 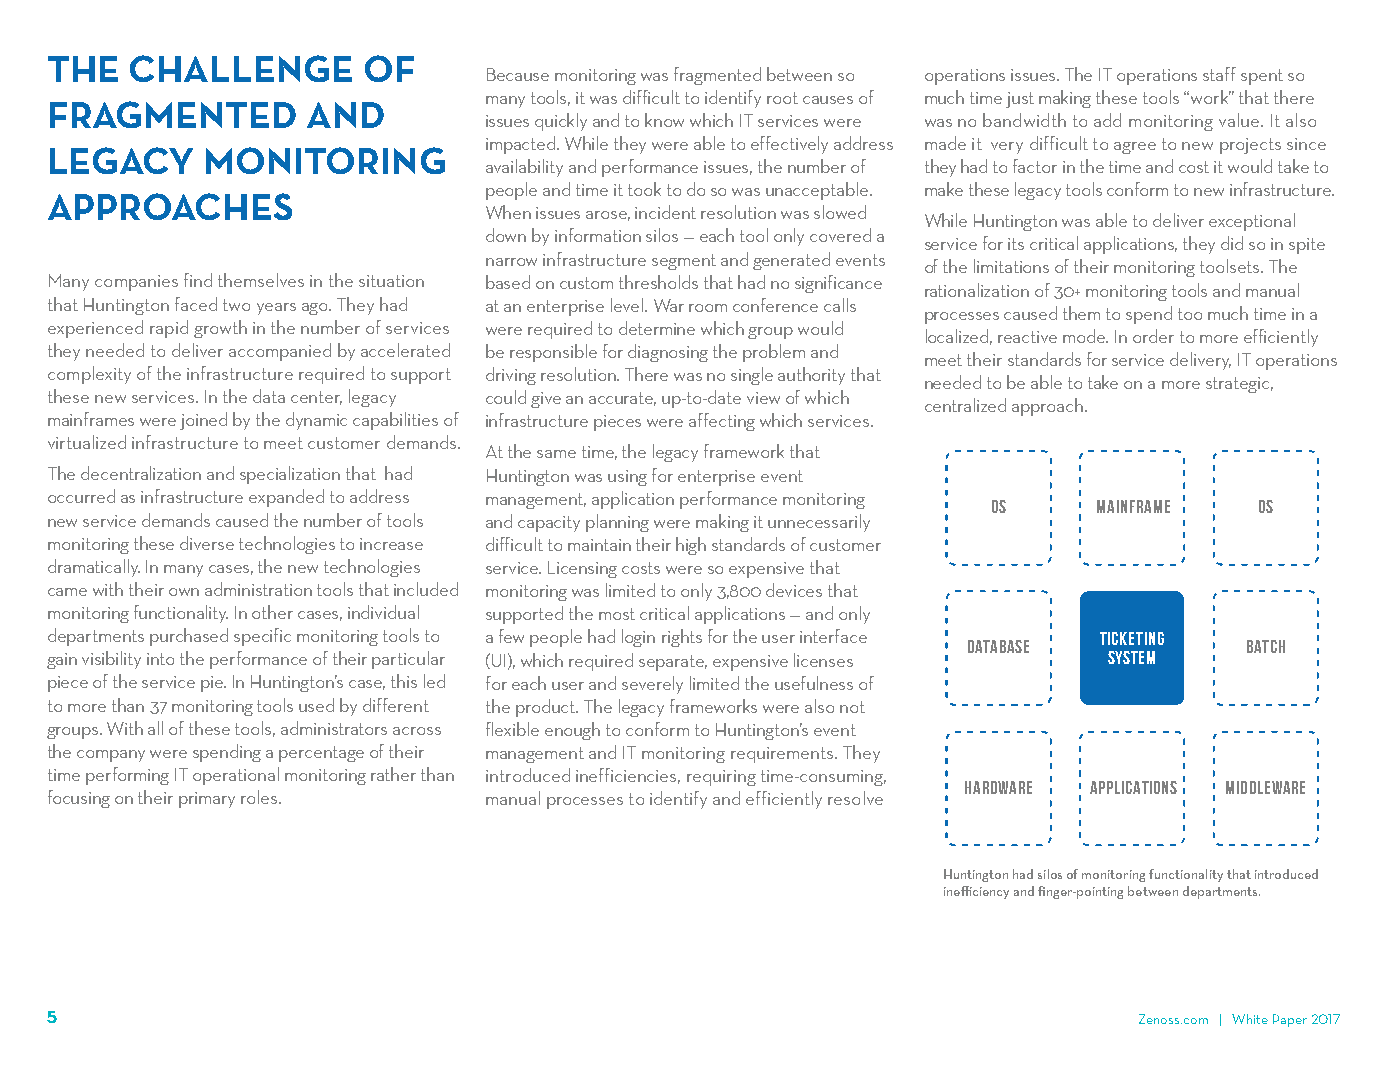 What do you see at coordinates (207, 800) in the screenshot?
I see `primary` at bounding box center [207, 800].
